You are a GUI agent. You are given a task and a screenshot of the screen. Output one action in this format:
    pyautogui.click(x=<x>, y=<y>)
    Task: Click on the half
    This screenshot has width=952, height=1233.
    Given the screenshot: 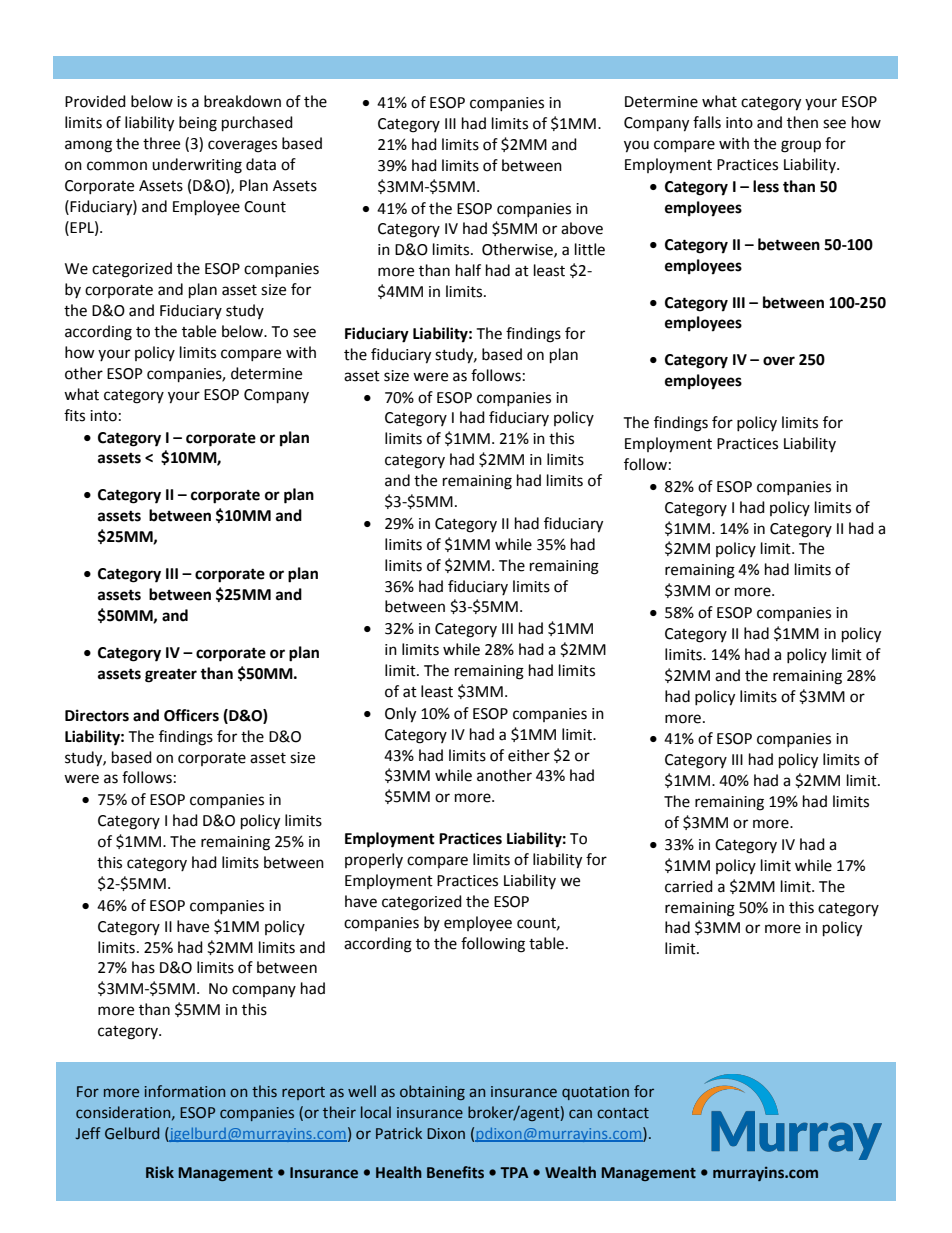 What is the action you would take?
    pyautogui.click(x=468, y=270)
